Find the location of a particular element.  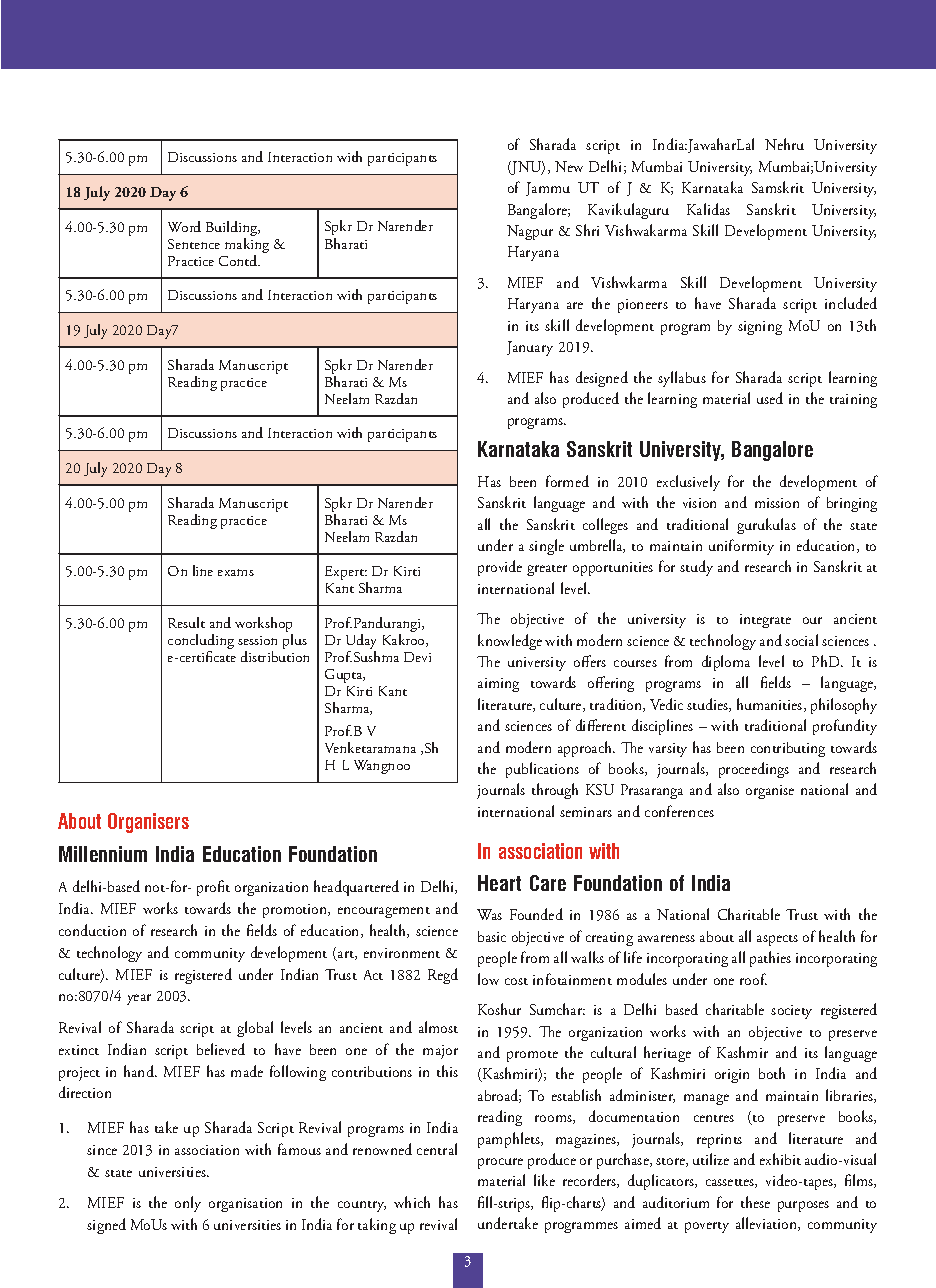

Jammu is located at coordinates (548, 189).
